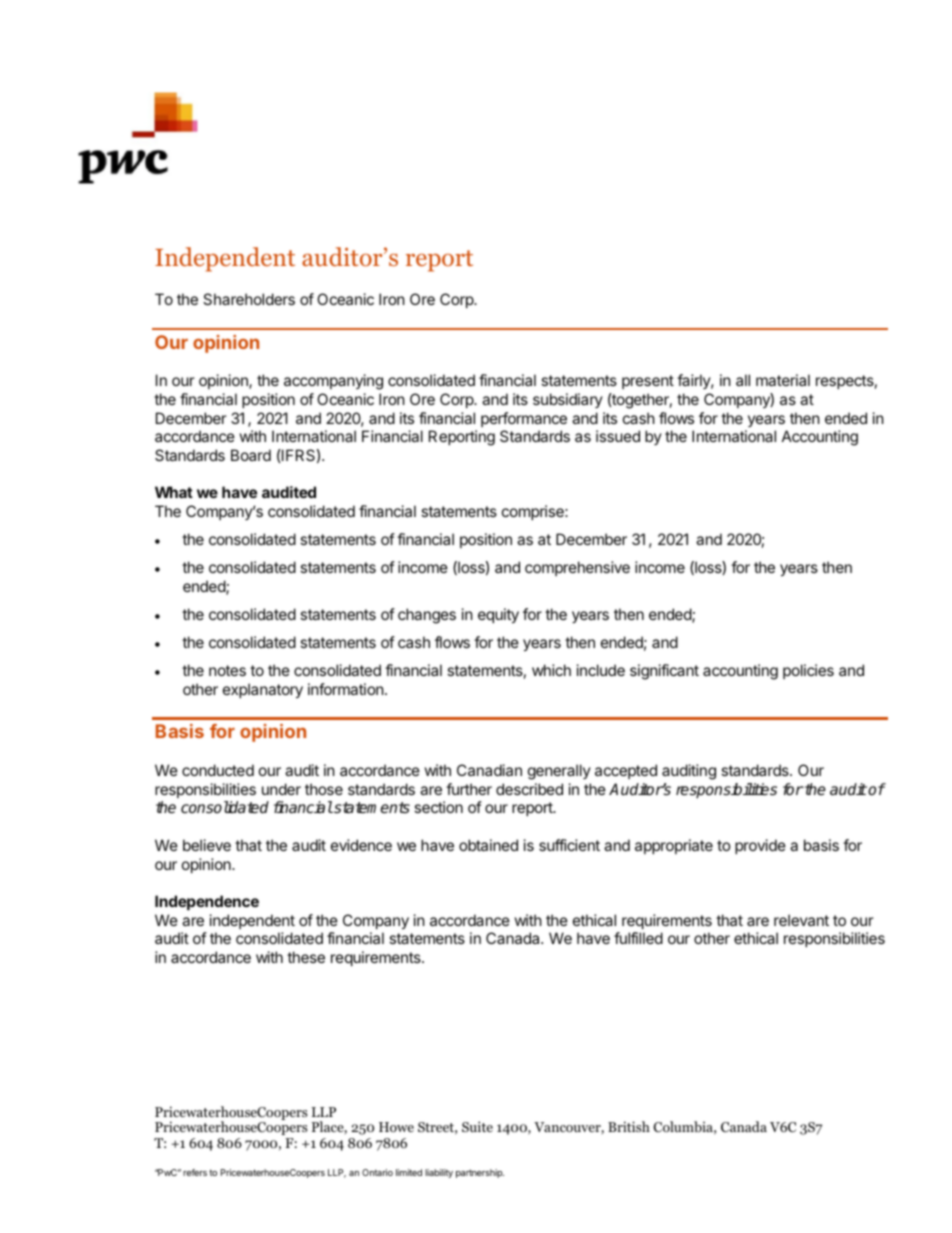 This screenshot has width=952, height=1233. Describe the element at coordinates (783, 380) in the screenshot. I see `material` at that location.
